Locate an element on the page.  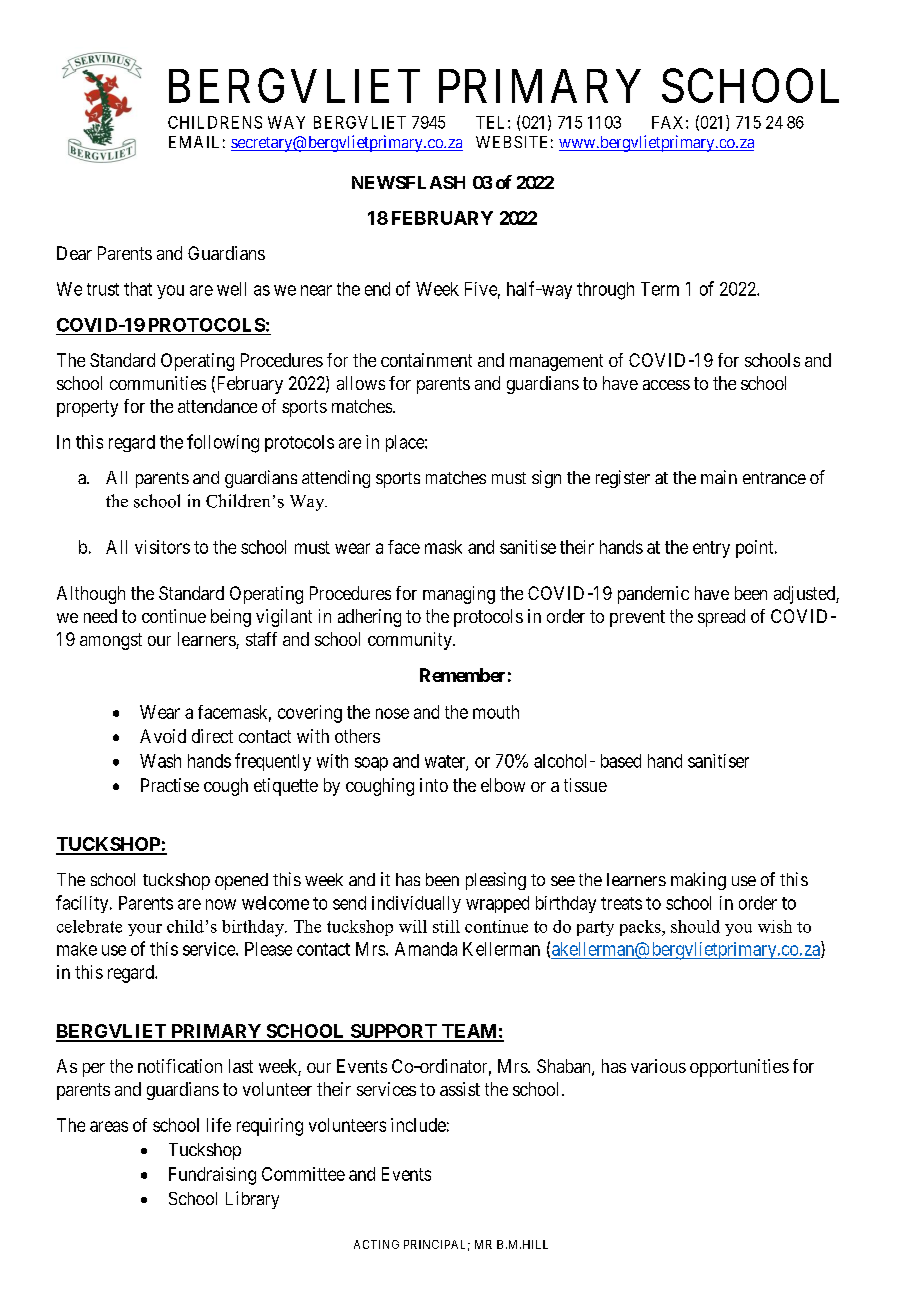
entry is located at coordinates (711, 549).
